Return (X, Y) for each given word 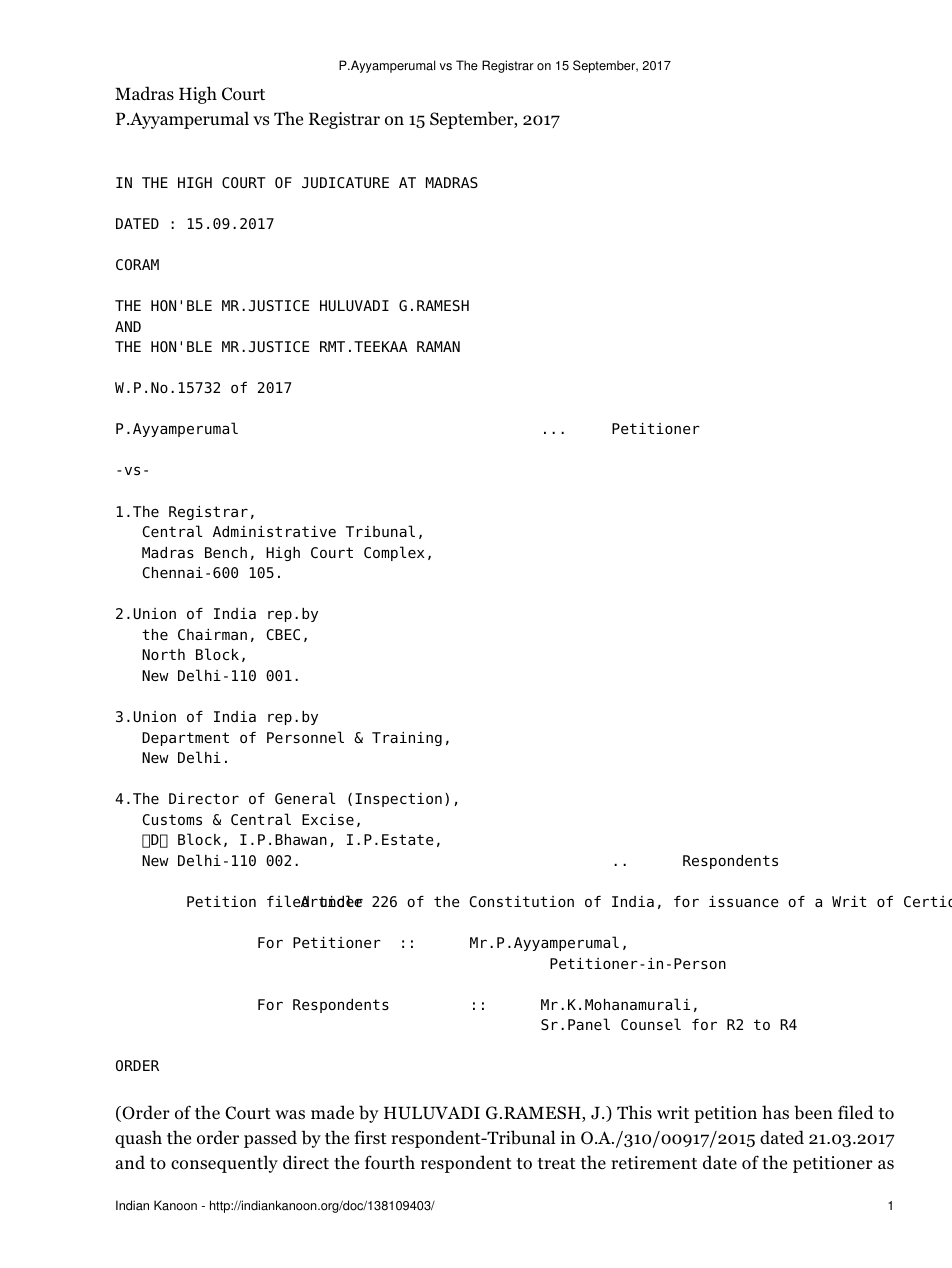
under (341, 901)
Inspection (398, 800)
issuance (744, 901)
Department (185, 739)
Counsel (651, 1024)
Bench (226, 552)
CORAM (137, 264)
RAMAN (438, 346)
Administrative (274, 531)
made (332, 1112)
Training (407, 739)
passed (270, 1139)
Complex (394, 553)
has (775, 1112)
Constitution (521, 901)
